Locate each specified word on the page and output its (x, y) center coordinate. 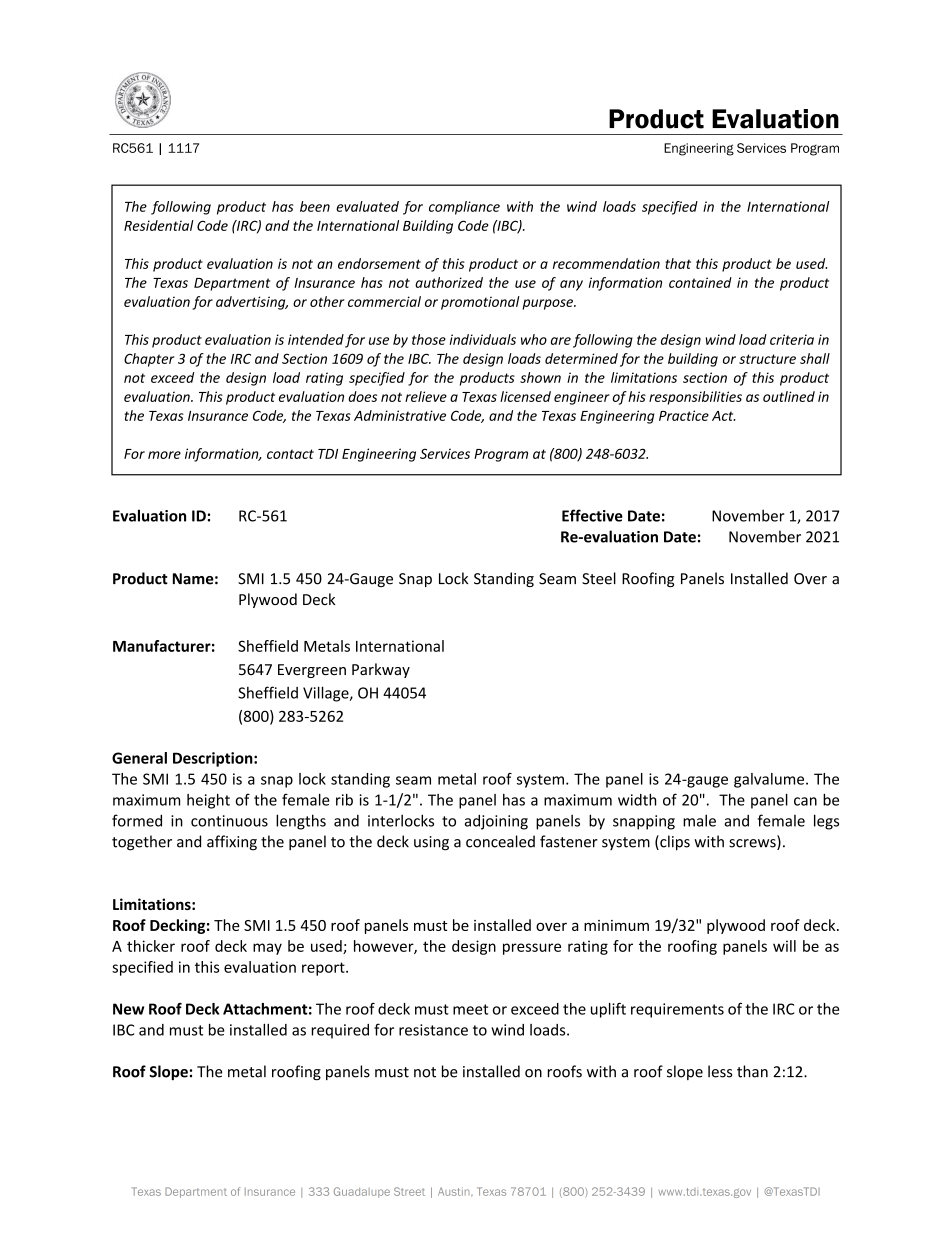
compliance (464, 208)
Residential (159, 225)
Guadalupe (362, 1192)
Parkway (381, 670)
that (678, 263)
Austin (455, 1191)
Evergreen (312, 671)
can (805, 801)
